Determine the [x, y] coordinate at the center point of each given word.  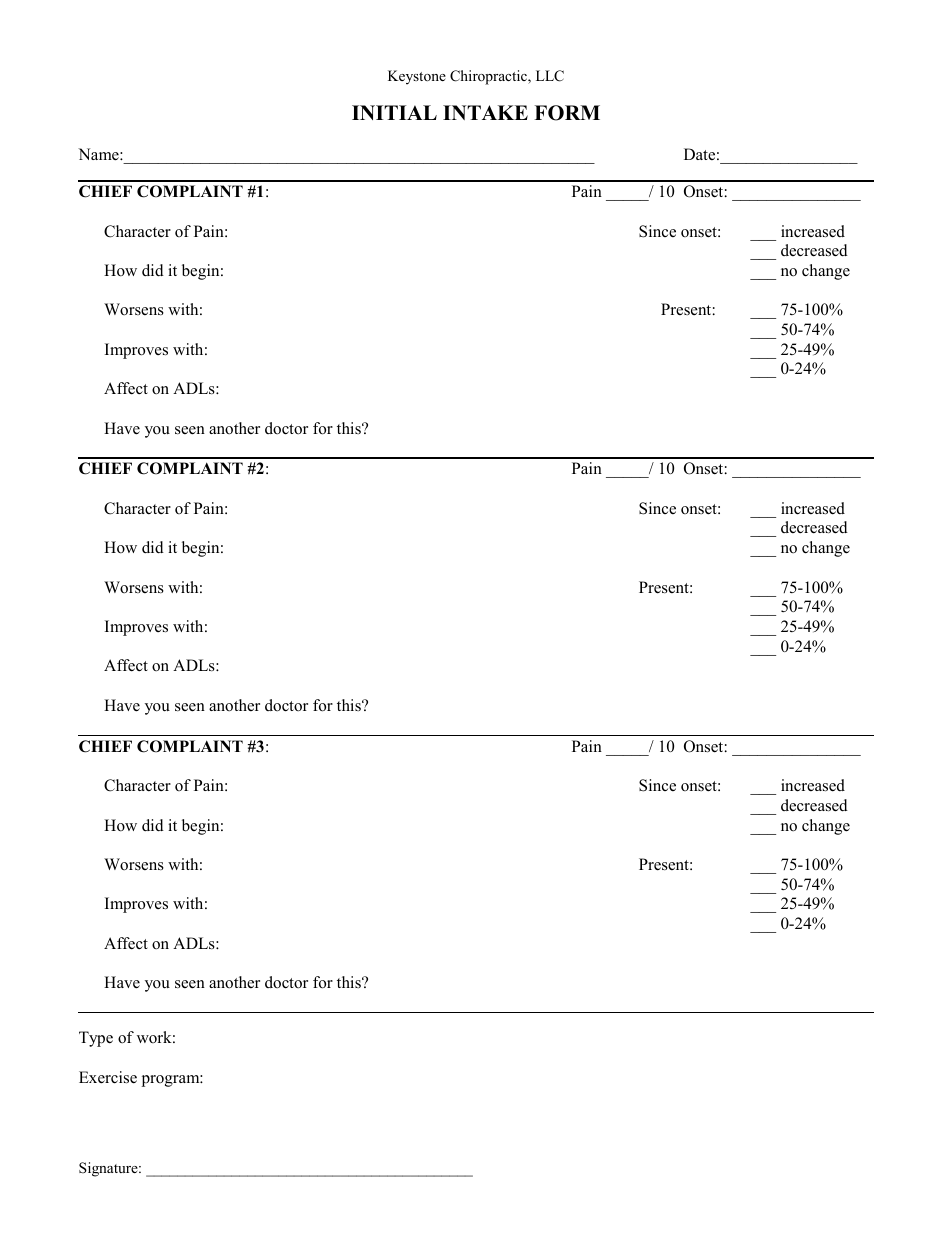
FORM [567, 113]
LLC [550, 76]
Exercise [108, 1077]
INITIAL [394, 112]
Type [96, 1039]
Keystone [417, 77]
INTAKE [485, 112]
